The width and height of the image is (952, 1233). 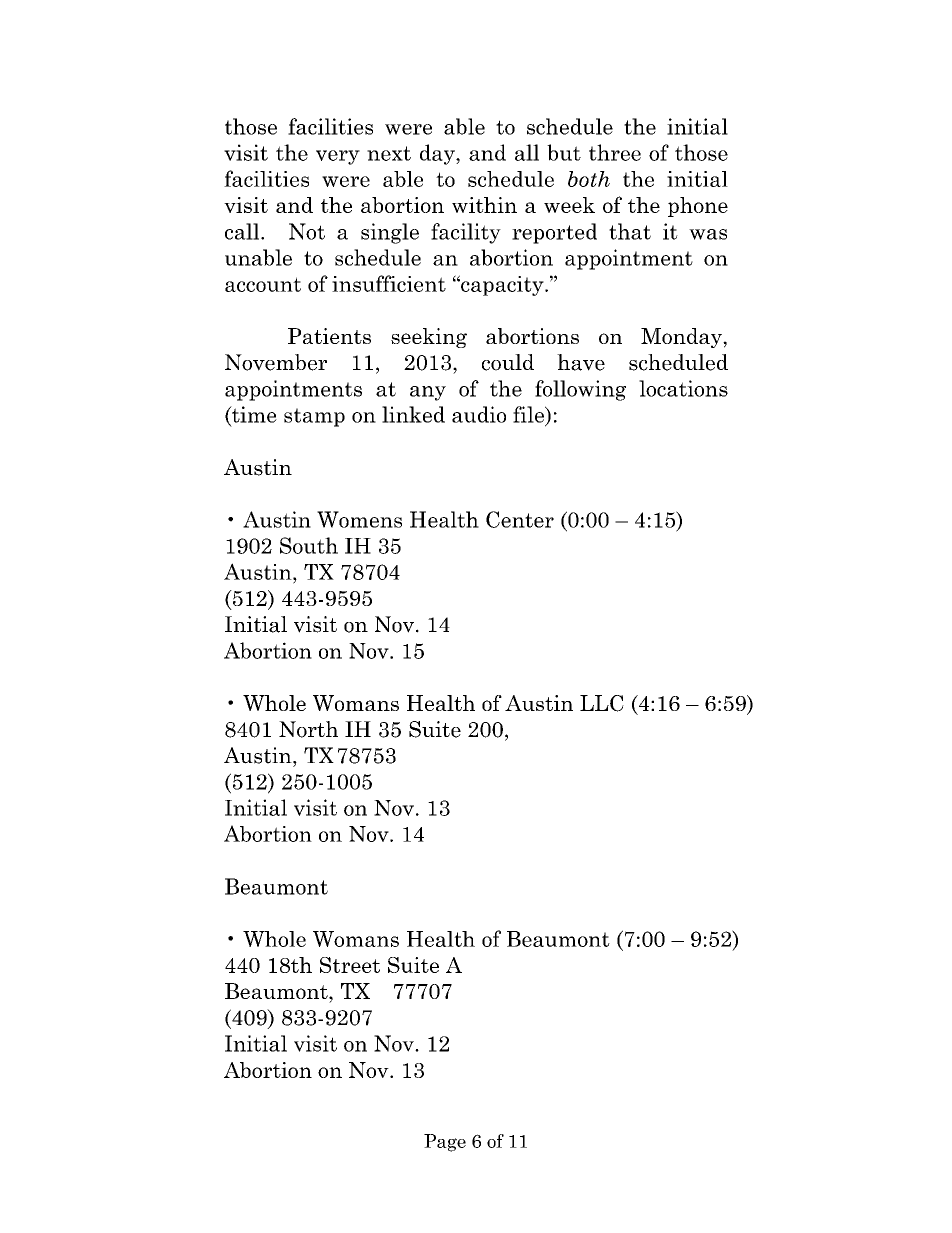 What do you see at coordinates (350, 965) in the image?
I see `Street` at bounding box center [350, 965].
